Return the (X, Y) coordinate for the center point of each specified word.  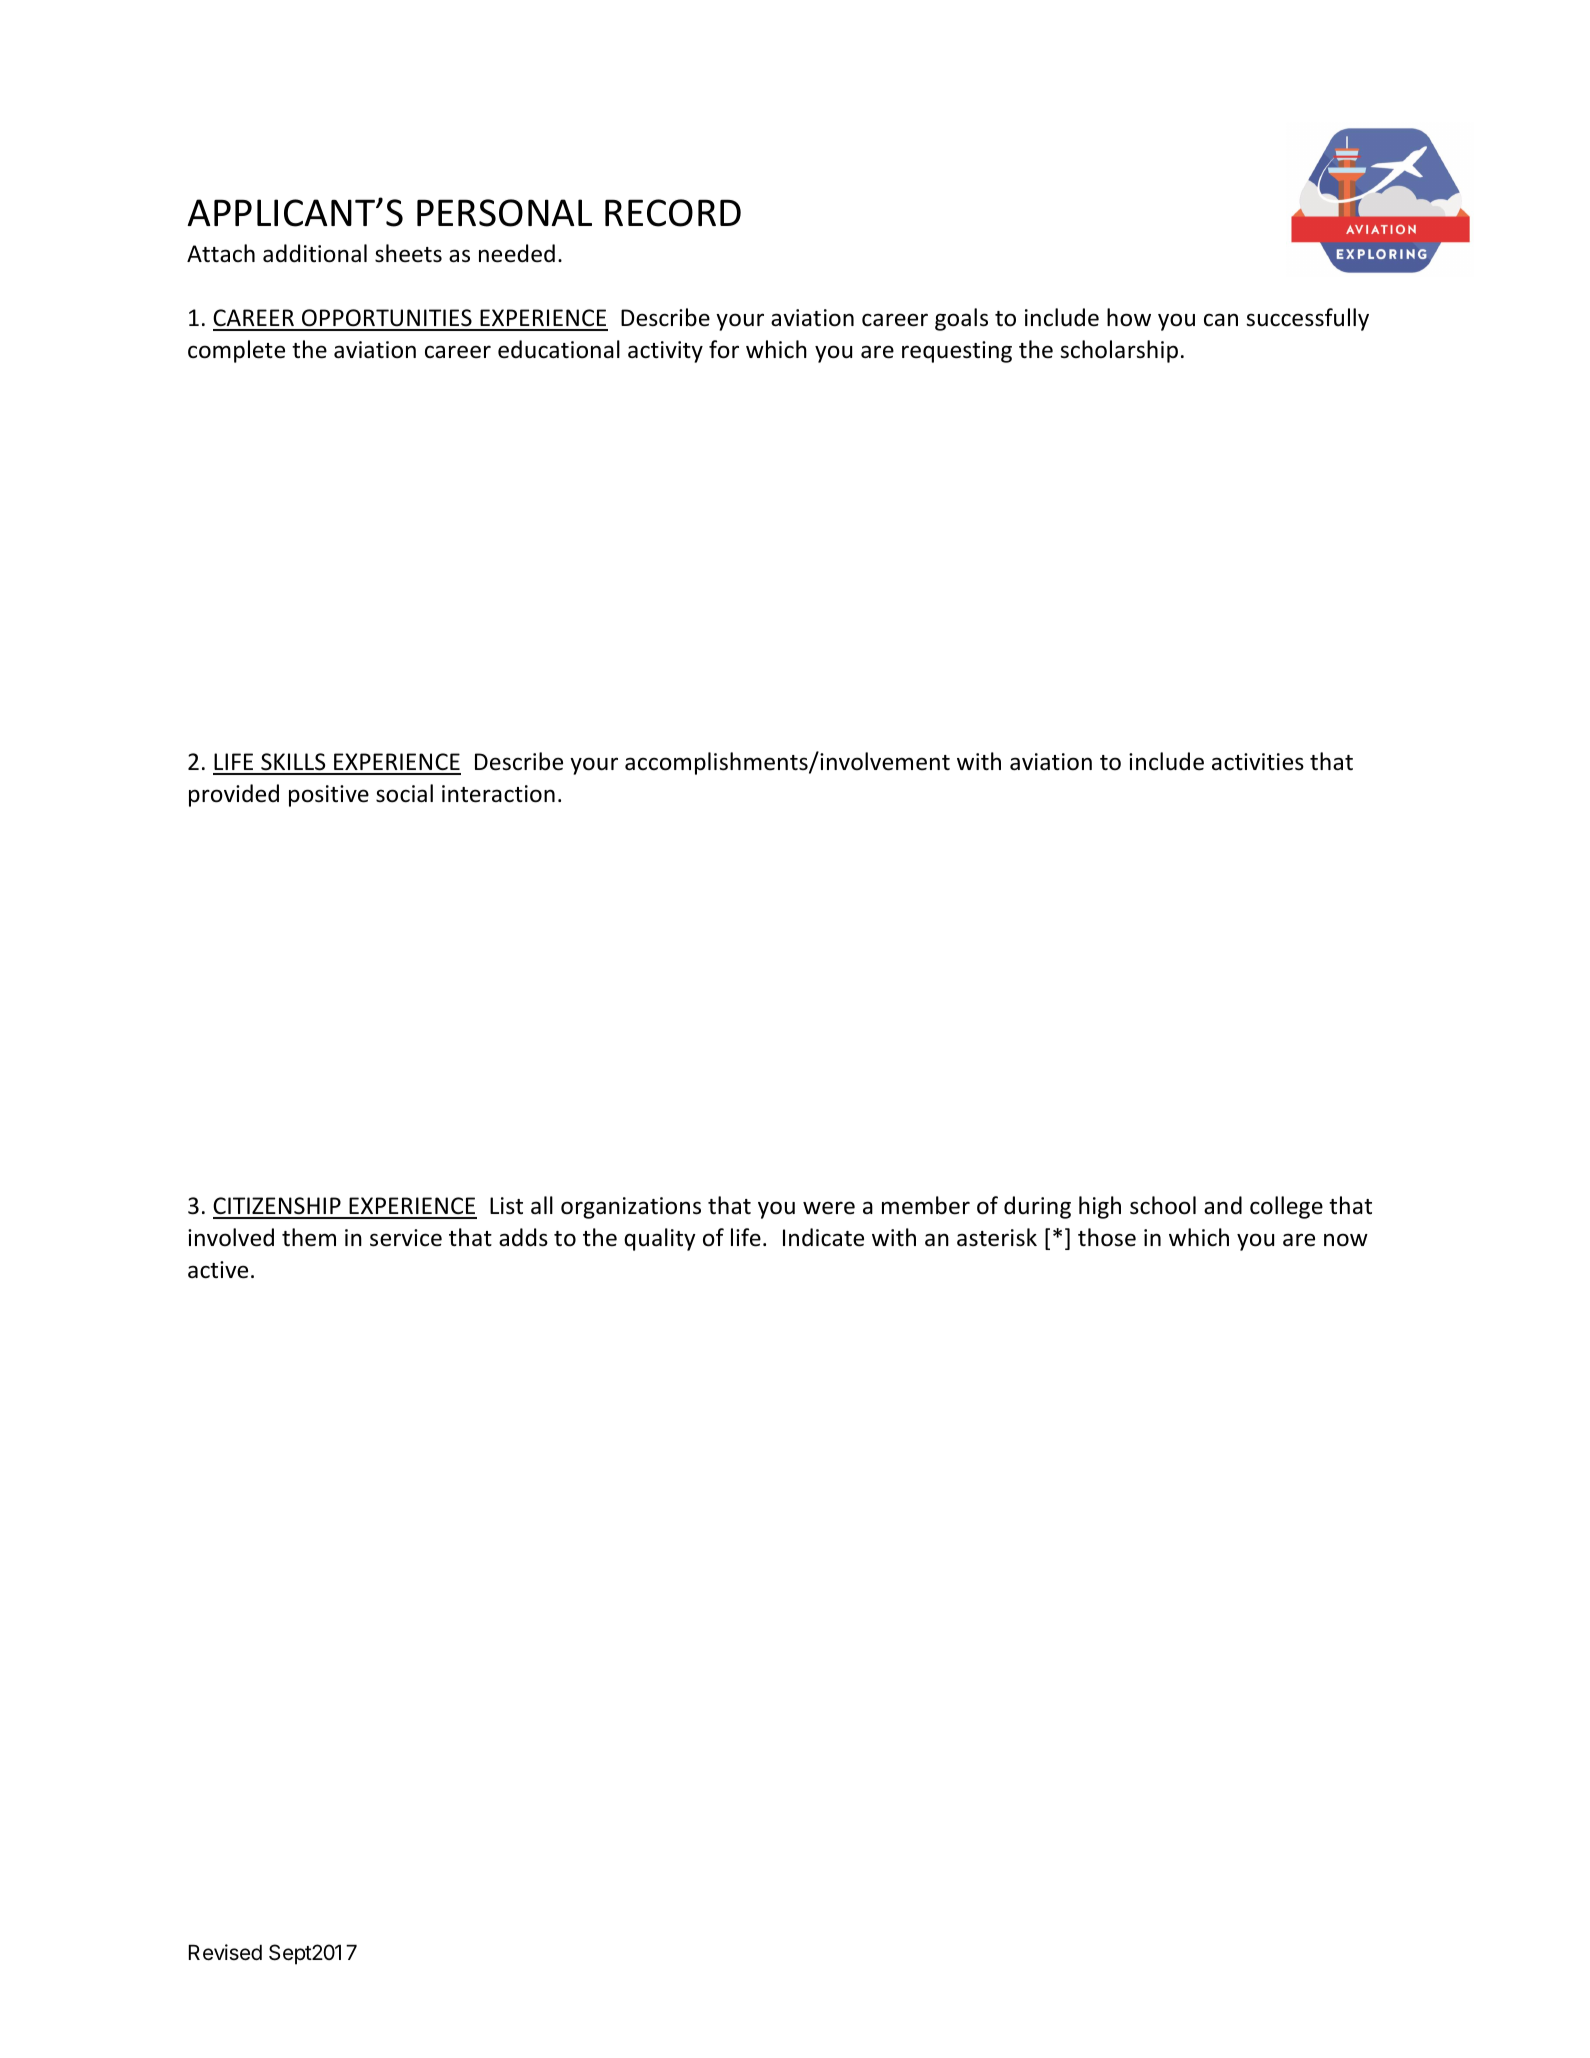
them (309, 1237)
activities (1258, 762)
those (1107, 1237)
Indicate (823, 1237)
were (829, 1208)
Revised (225, 1952)
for (724, 349)
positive (329, 796)
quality (660, 1239)
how (1129, 317)
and (1223, 1205)
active (218, 1270)
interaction (498, 794)
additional (315, 253)
